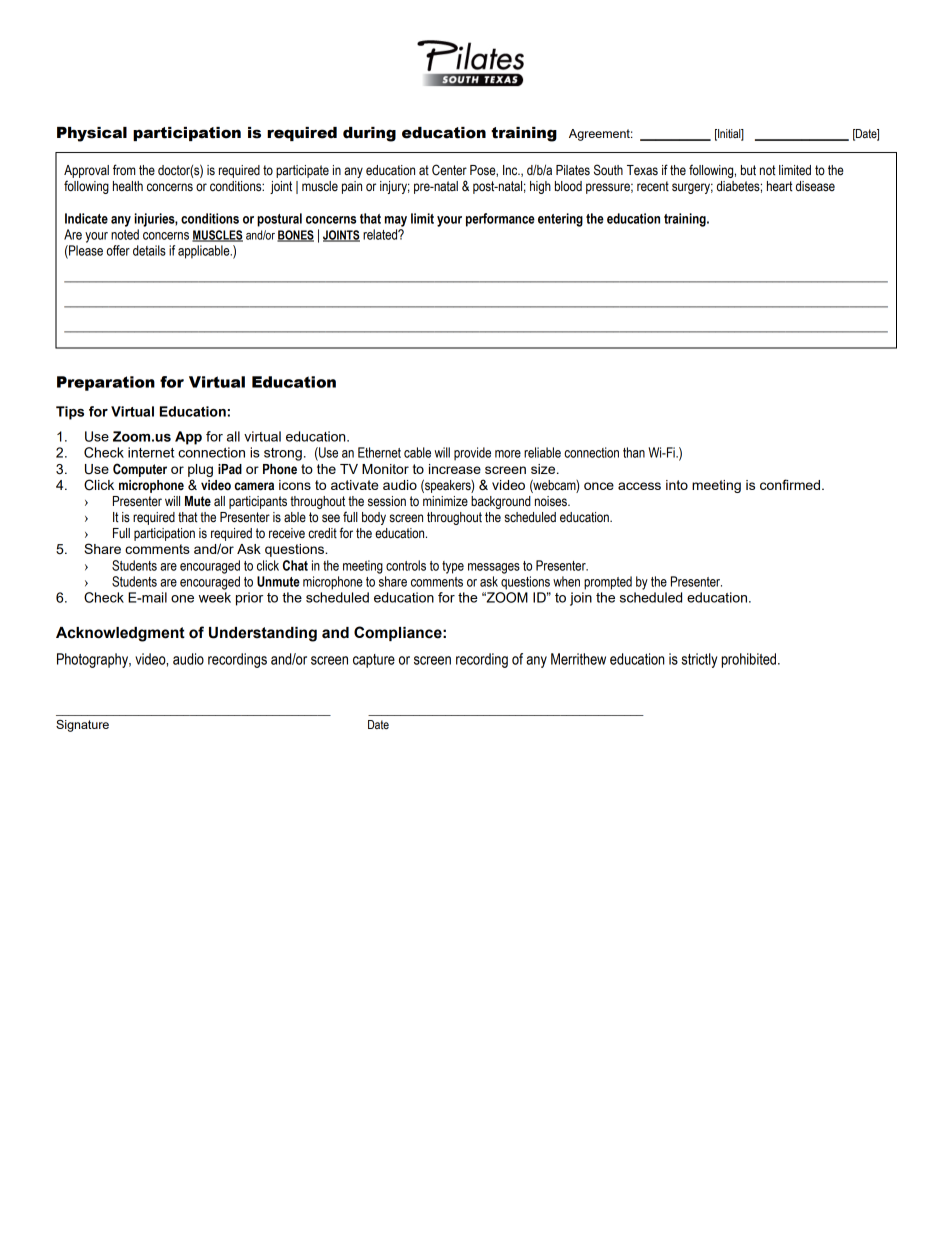 This page has width=952, height=1233. What do you see at coordinates (560, 220) in the page?
I see `entering` at bounding box center [560, 220].
